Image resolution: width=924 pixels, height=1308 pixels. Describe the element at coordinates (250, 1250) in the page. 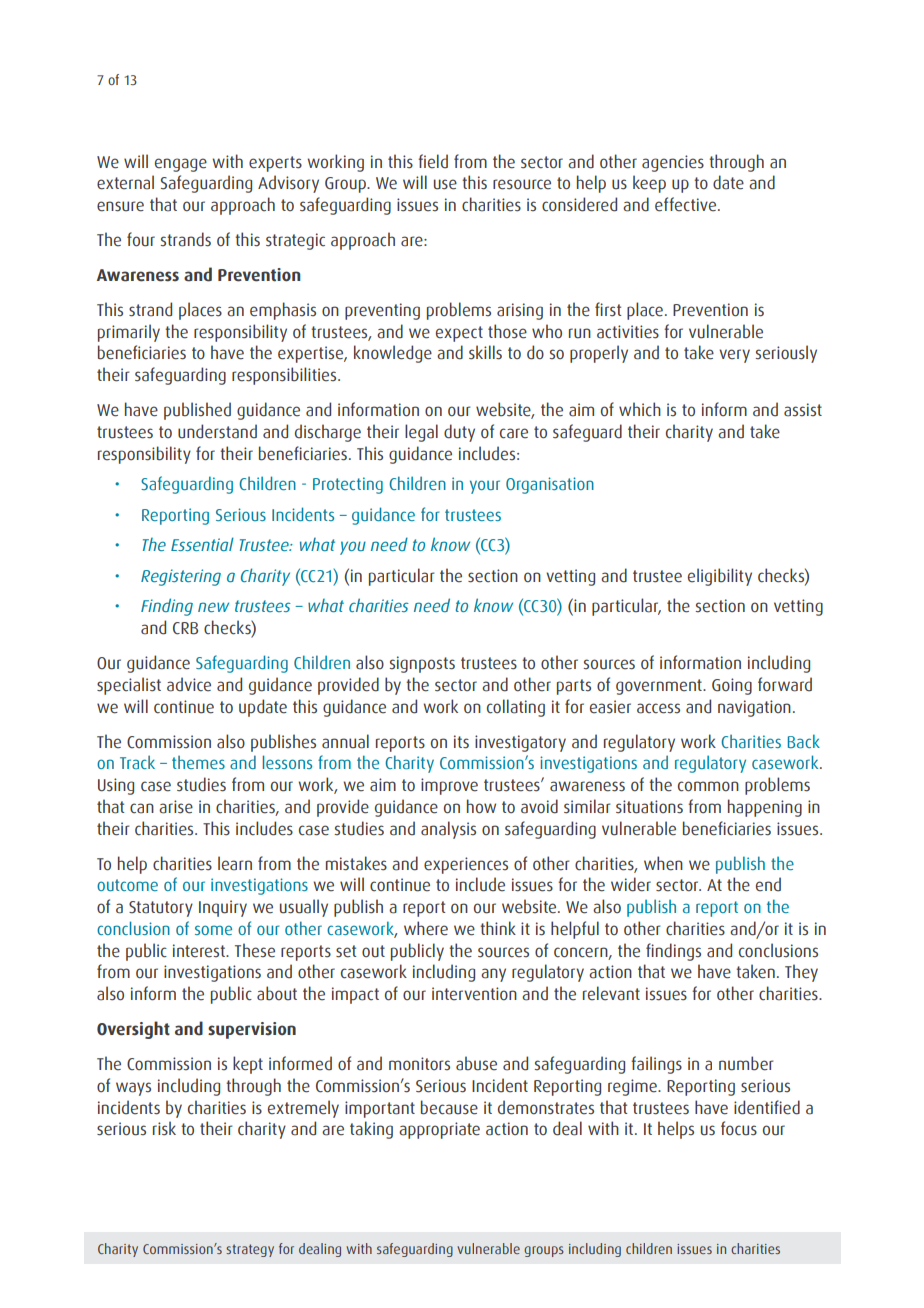

I see `strategy` at that location.
